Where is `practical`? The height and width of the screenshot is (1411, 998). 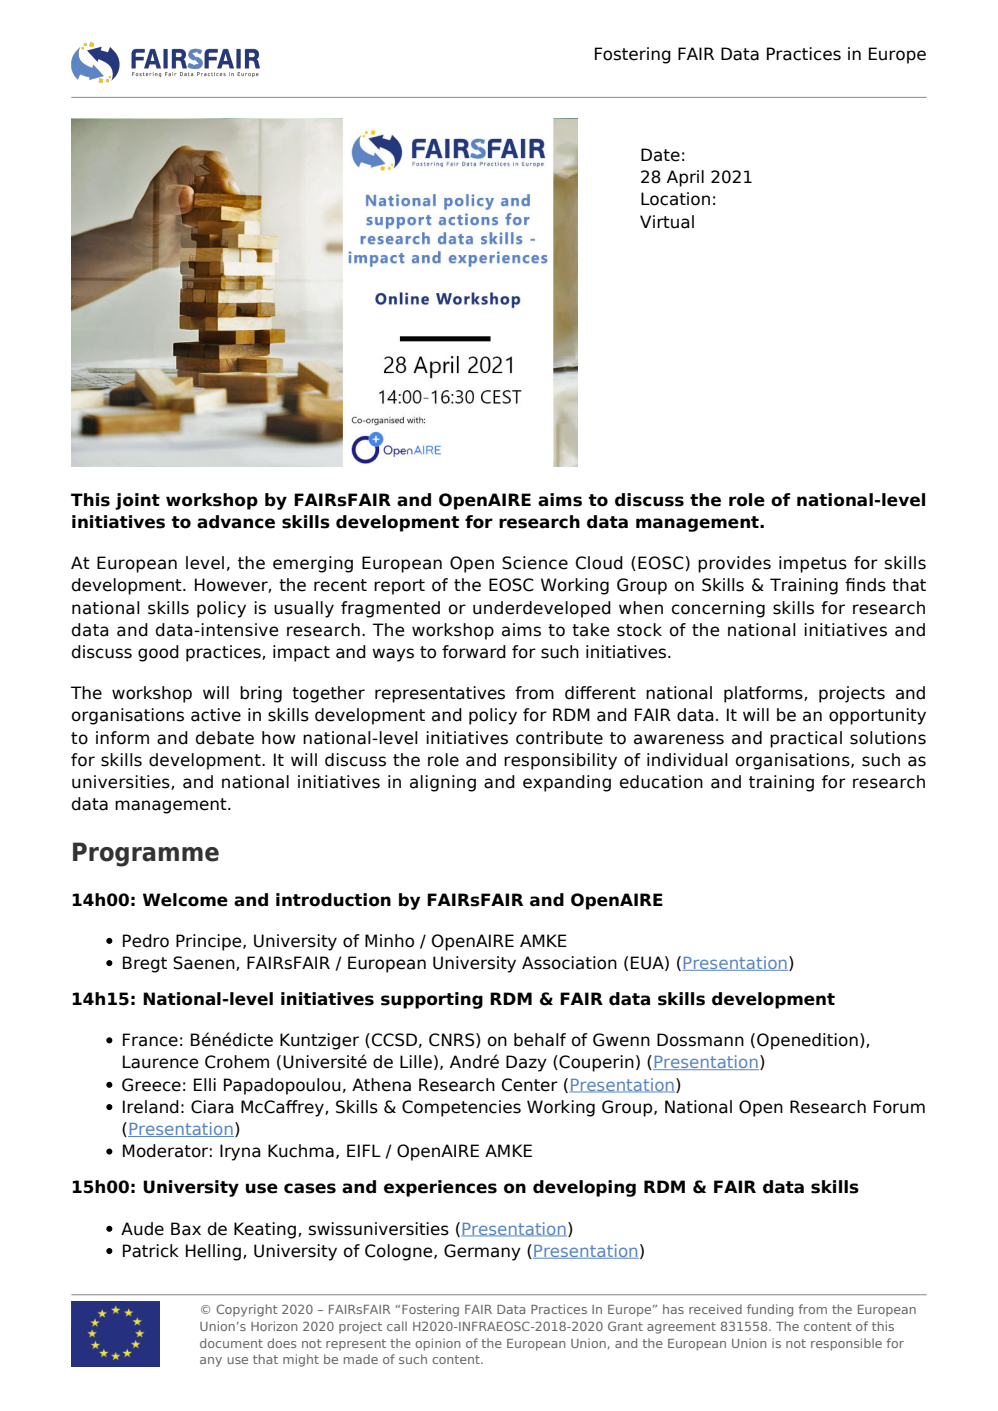
practical is located at coordinates (806, 739).
